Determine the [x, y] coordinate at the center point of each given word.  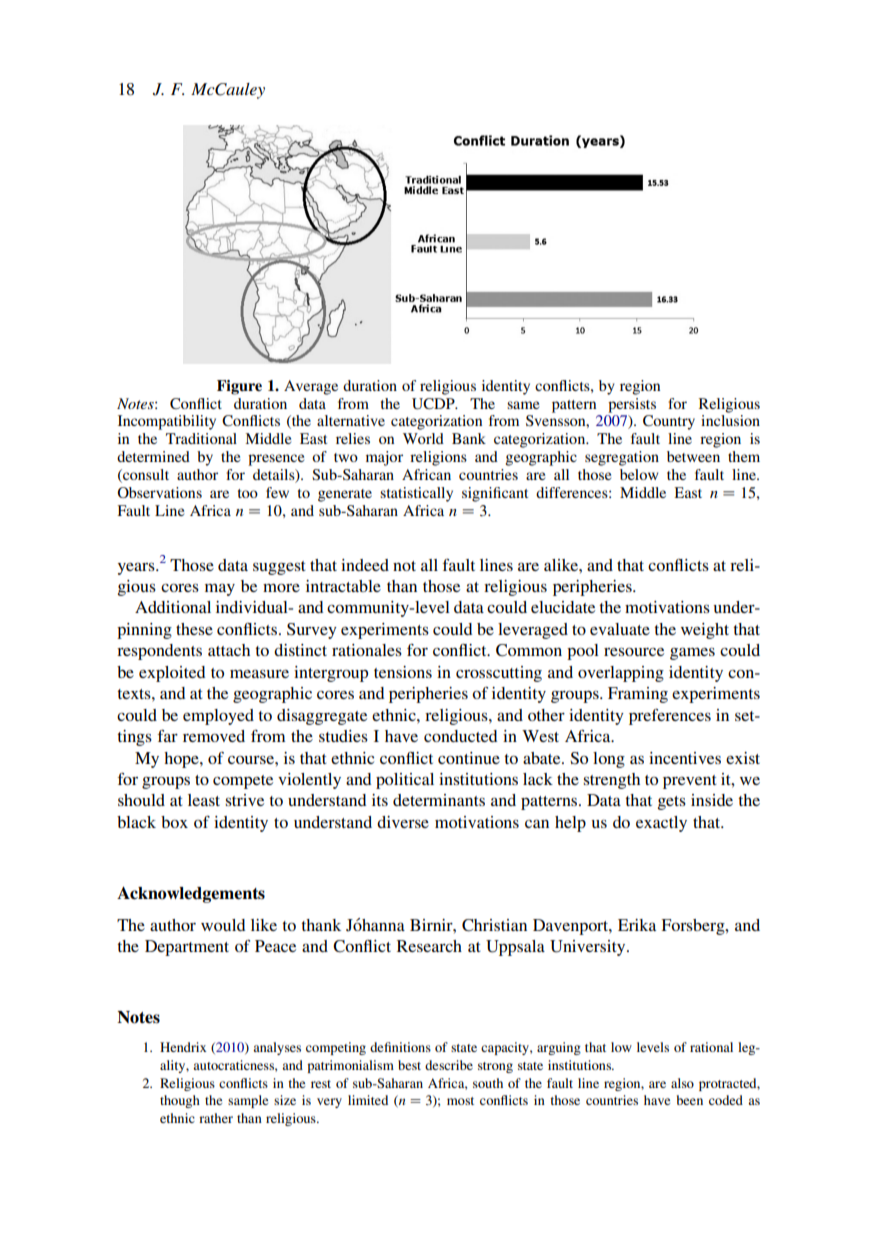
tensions [403, 672]
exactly [661, 824]
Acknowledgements [191, 894]
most [460, 1101]
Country [669, 422]
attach [229, 650]
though [180, 1101]
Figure [239, 387]
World [423, 438]
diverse [403, 822]
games [692, 653]
